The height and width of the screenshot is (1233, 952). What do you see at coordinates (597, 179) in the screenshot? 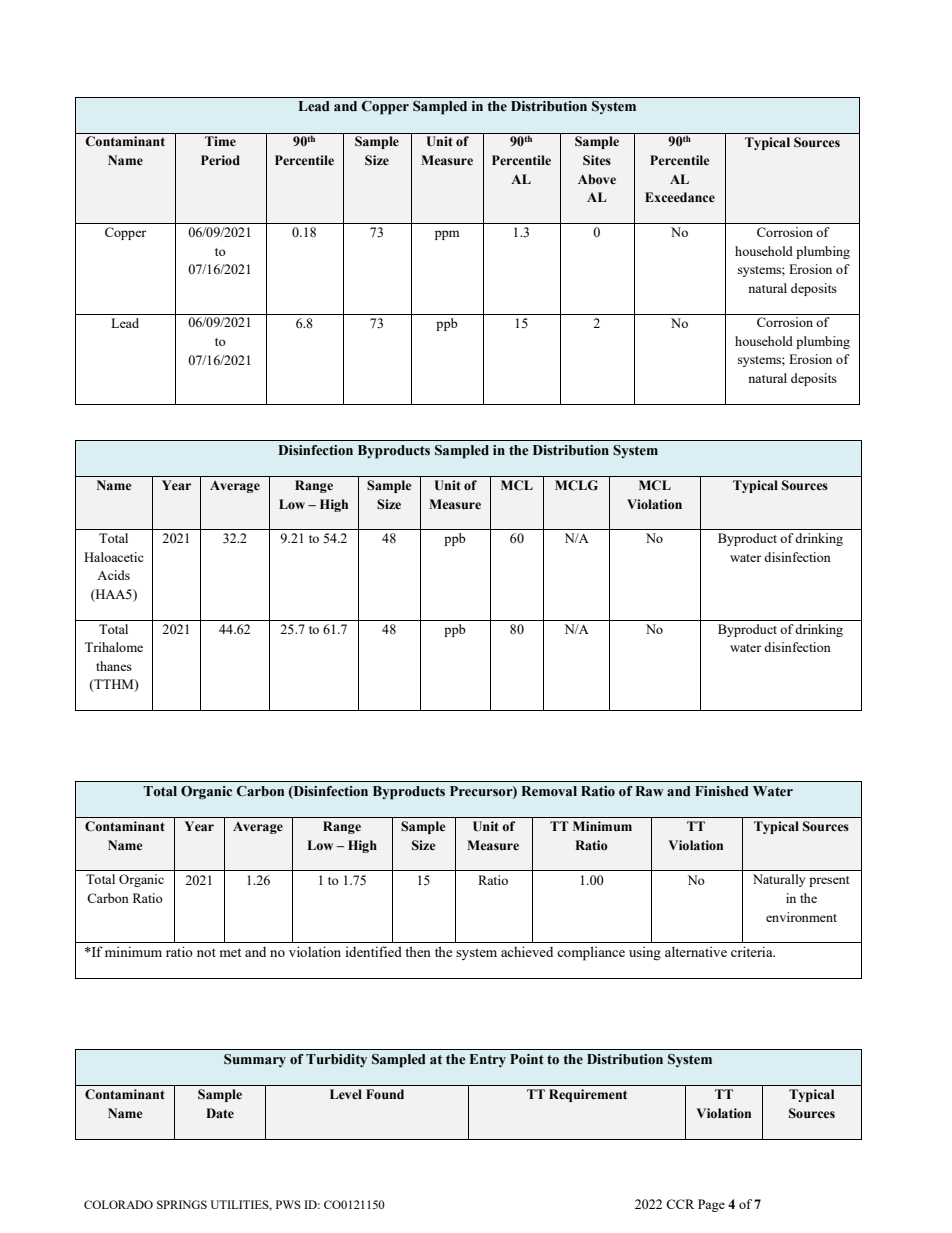
I see `Above` at bounding box center [597, 179].
